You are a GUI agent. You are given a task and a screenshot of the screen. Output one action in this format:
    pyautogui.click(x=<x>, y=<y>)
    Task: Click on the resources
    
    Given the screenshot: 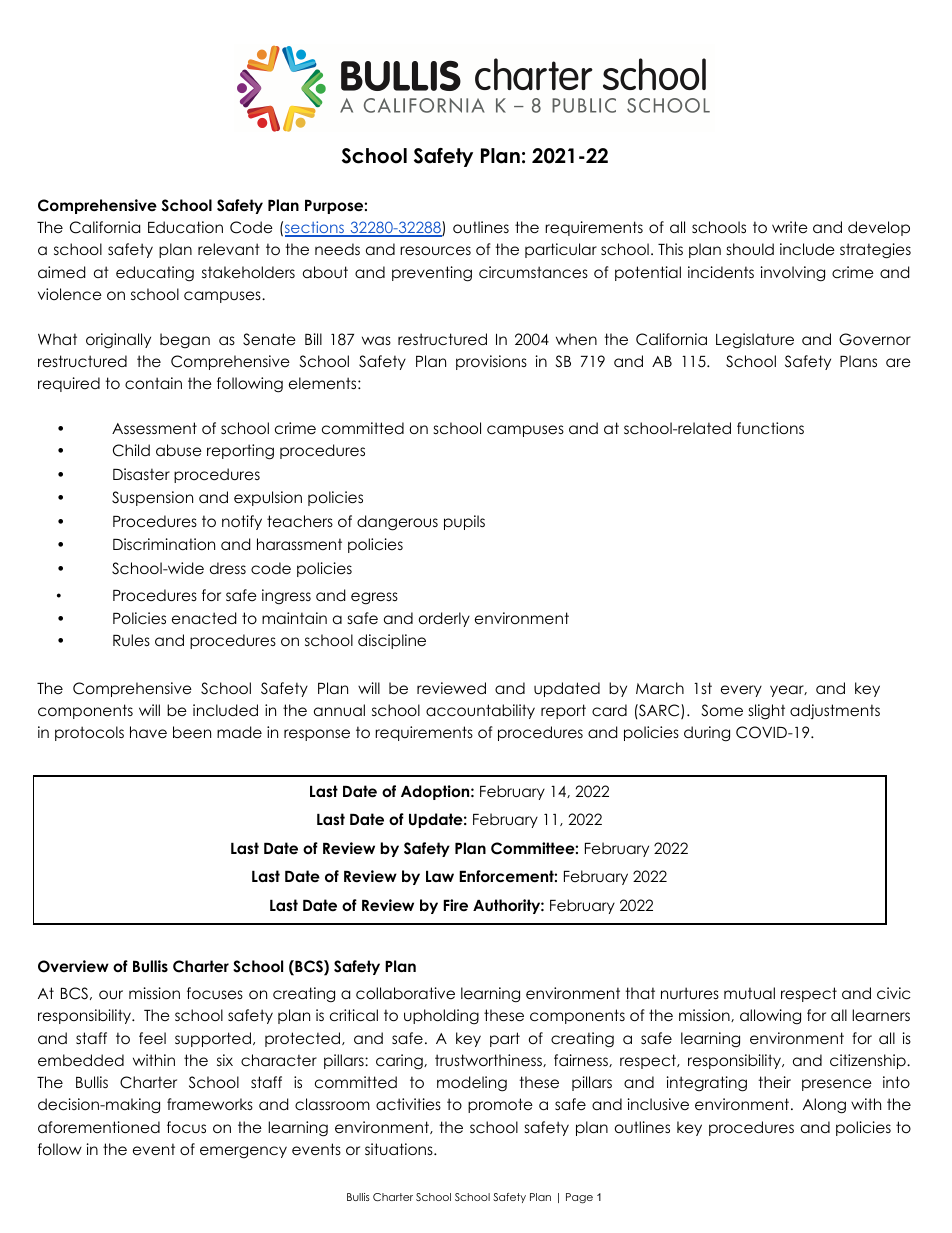 What is the action you would take?
    pyautogui.click(x=435, y=251)
